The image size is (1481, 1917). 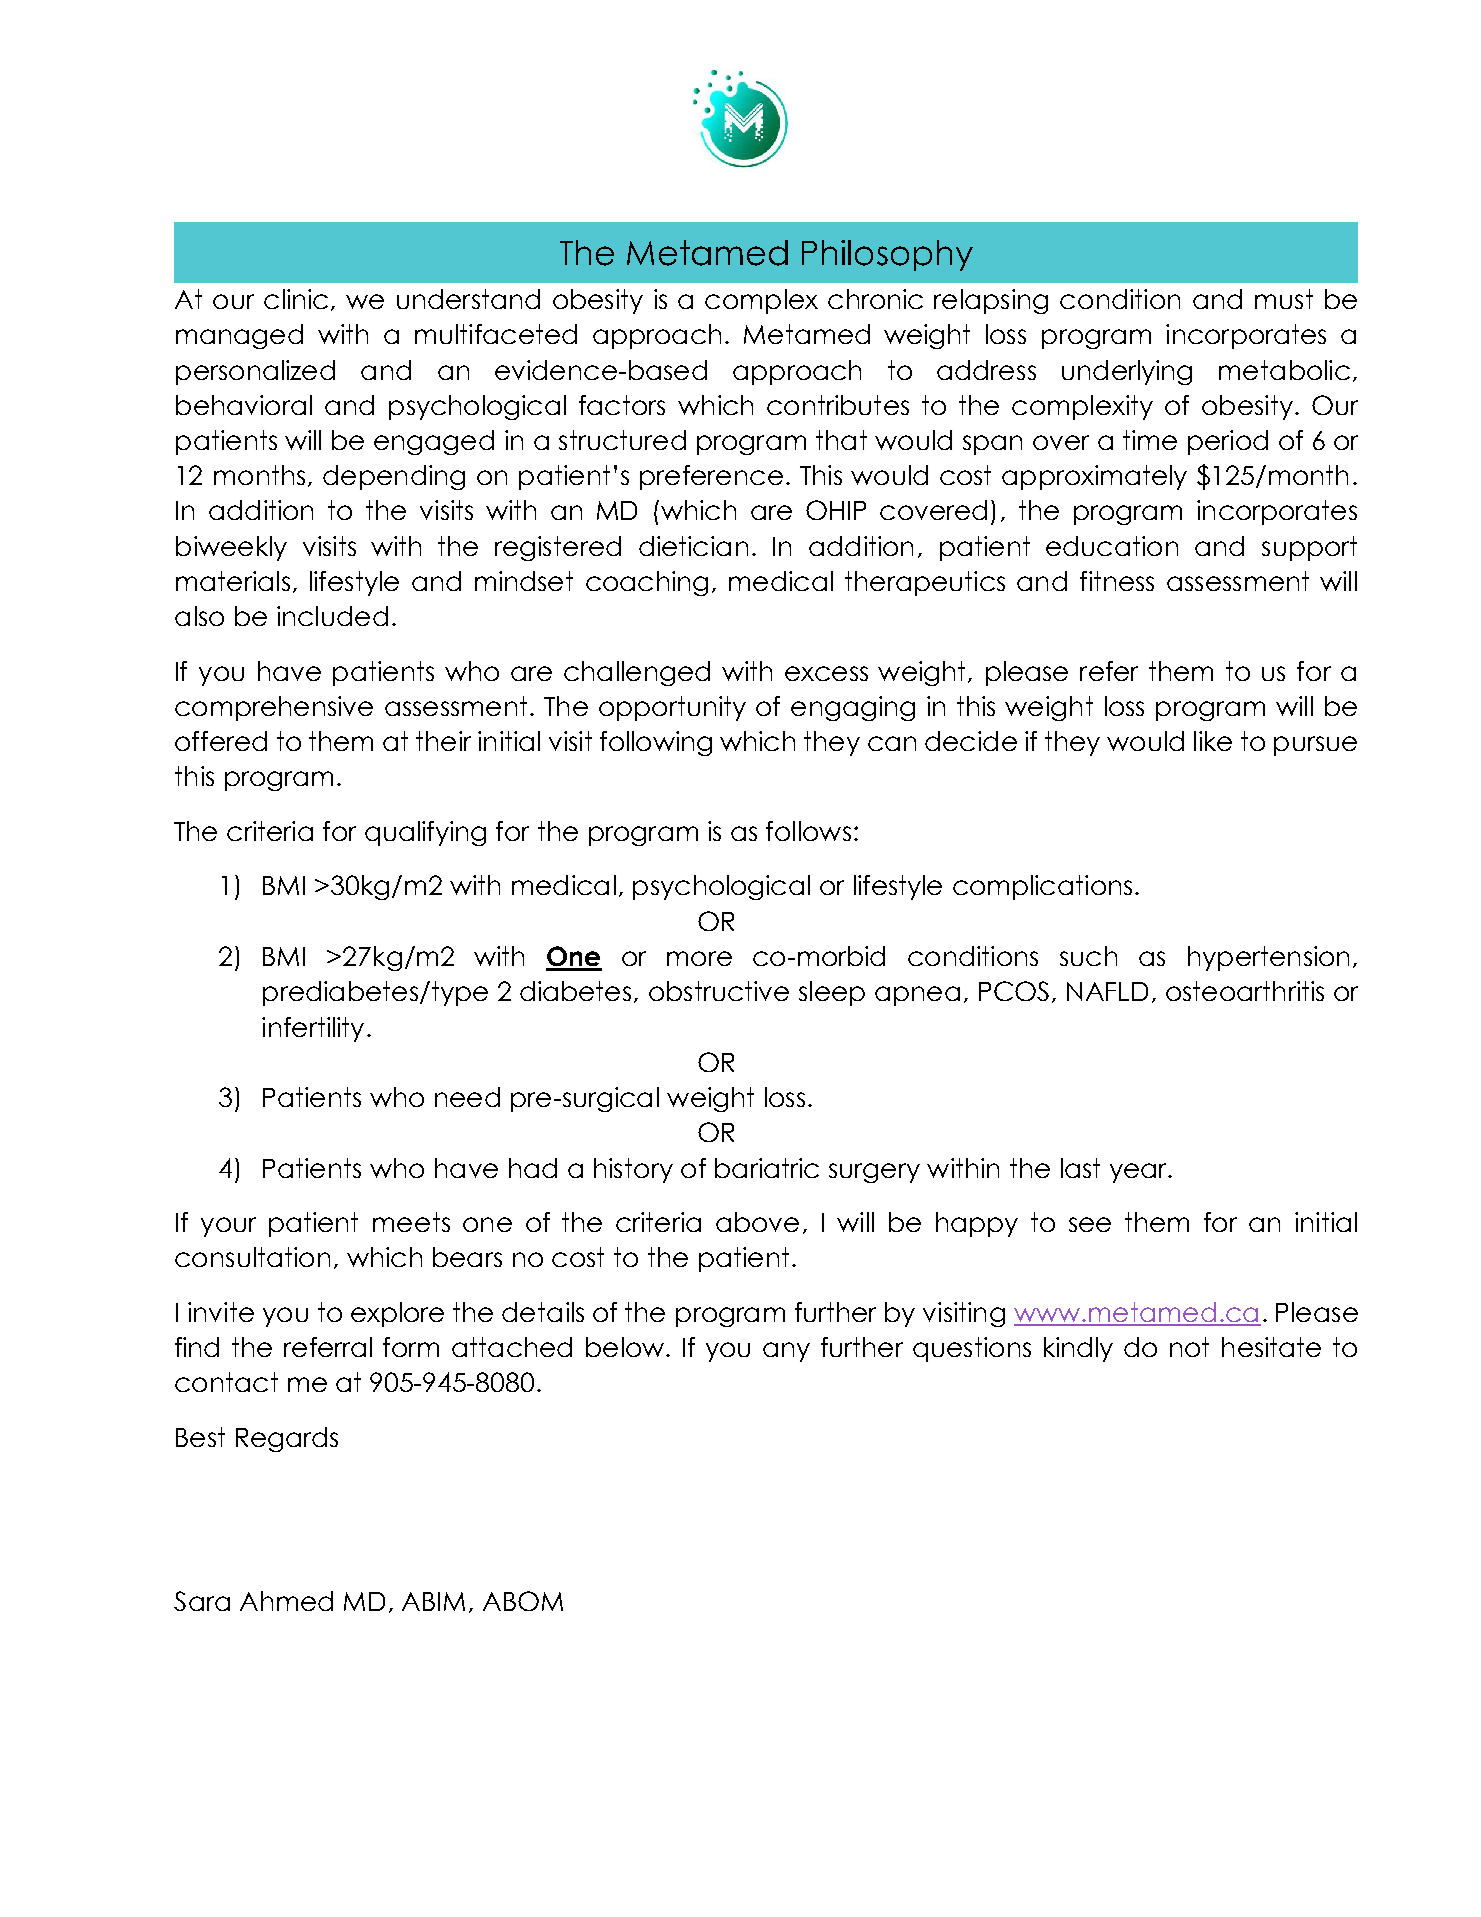 I want to click on infertility, so click(x=313, y=1029).
